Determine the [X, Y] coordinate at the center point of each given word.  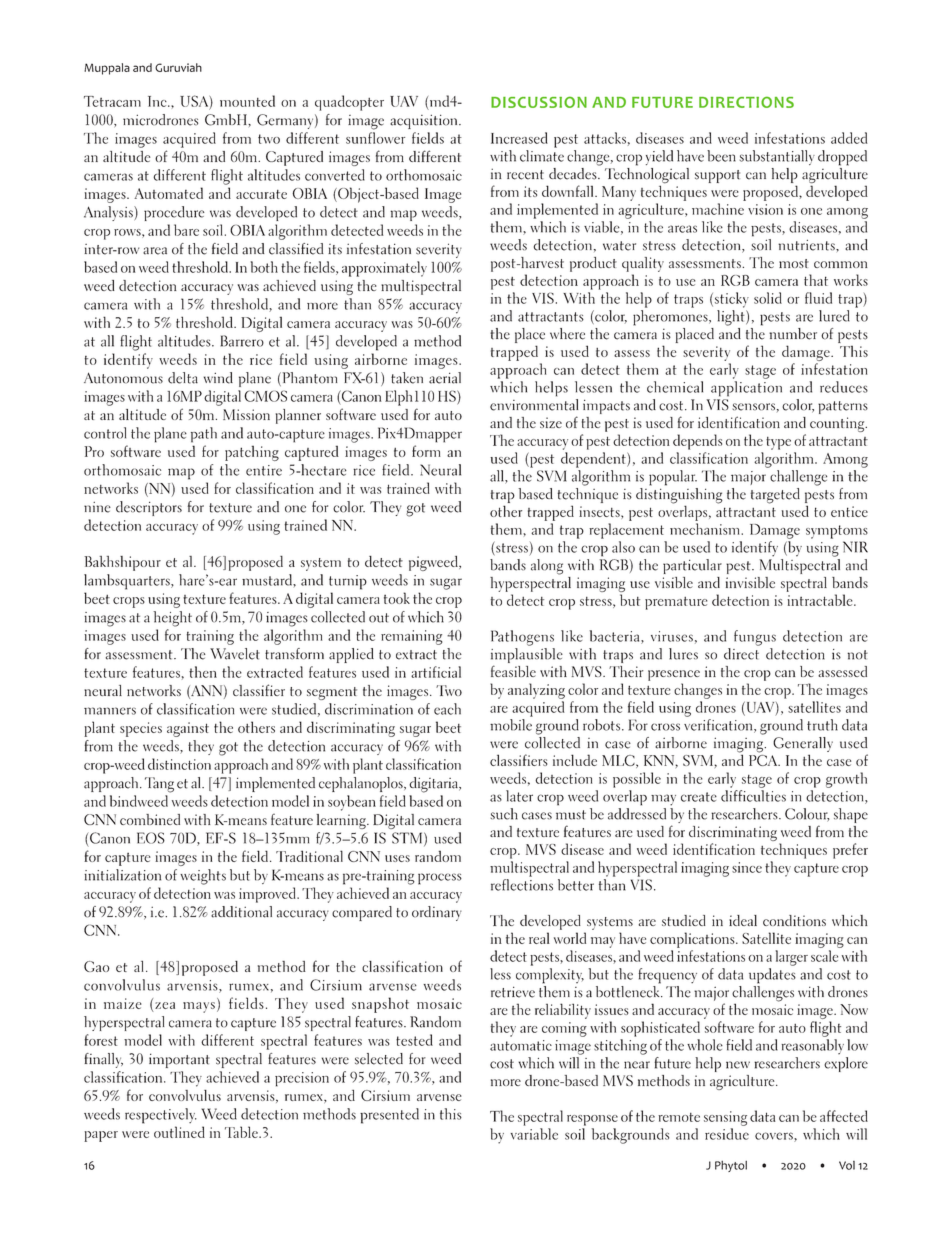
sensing [725, 1118]
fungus [755, 638]
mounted [247, 101]
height [172, 619]
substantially [777, 157]
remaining [412, 637]
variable [534, 1134]
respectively [161, 1116]
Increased [519, 138]
